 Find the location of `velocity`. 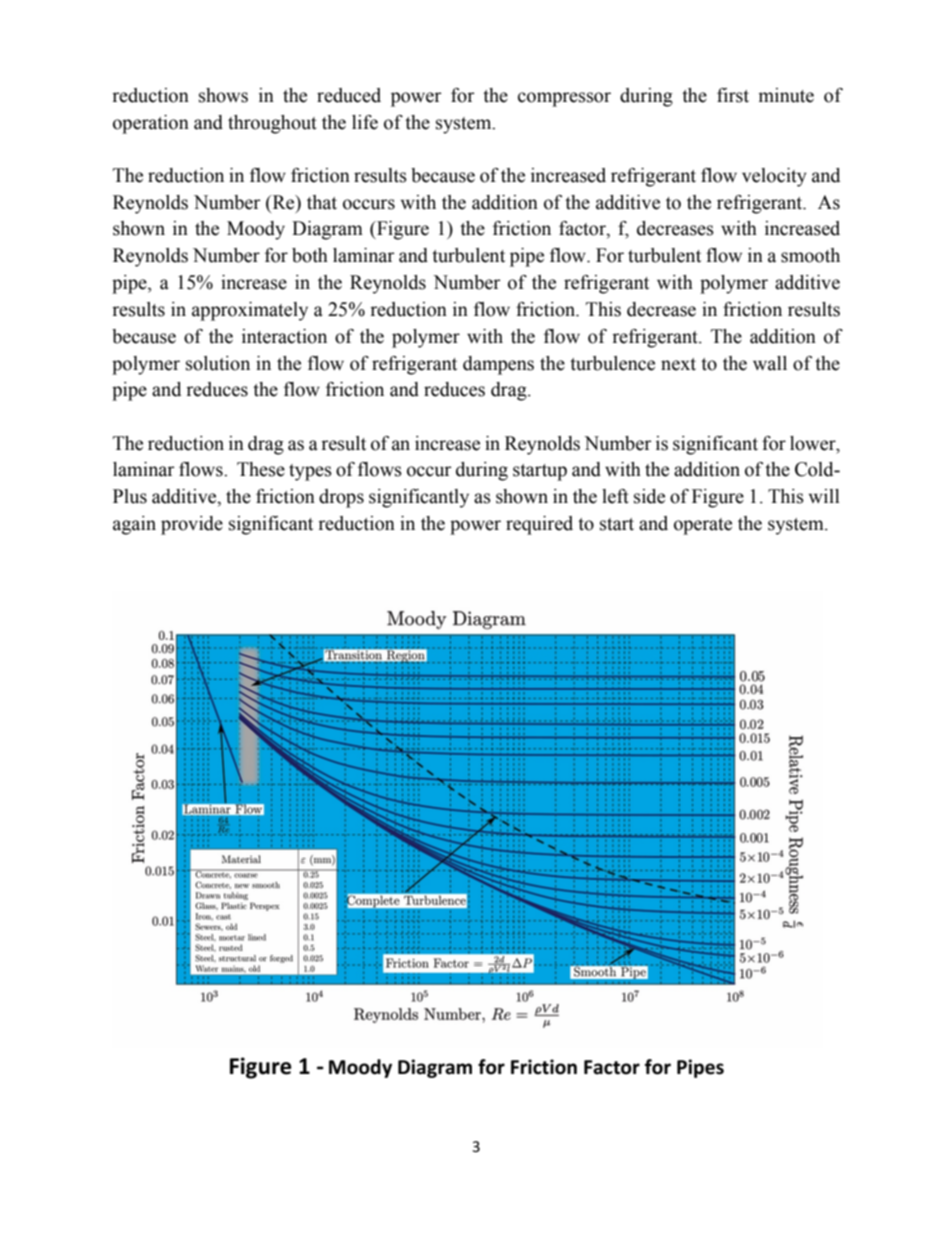

velocity is located at coordinates (774, 177).
